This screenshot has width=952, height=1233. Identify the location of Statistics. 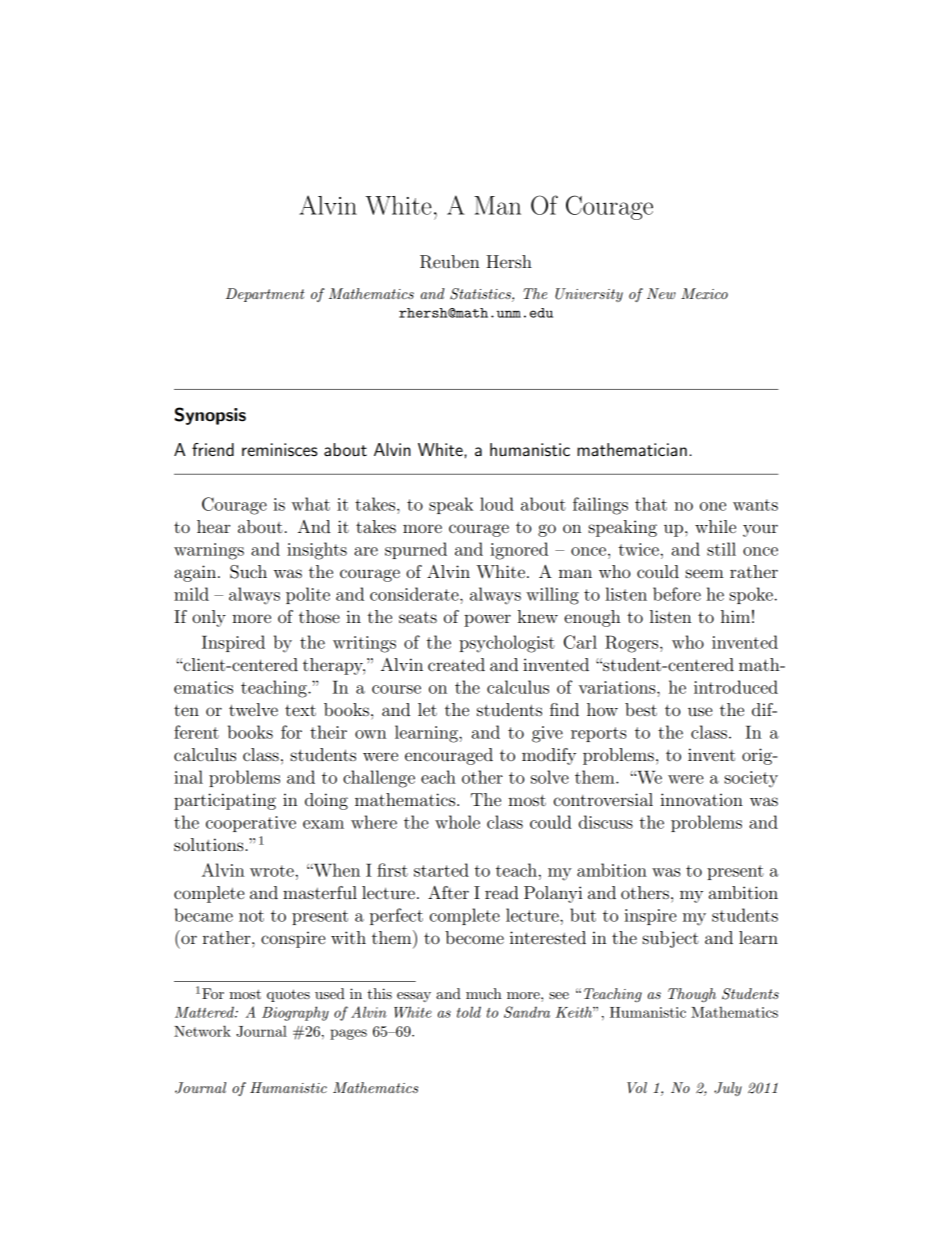
(481, 295).
